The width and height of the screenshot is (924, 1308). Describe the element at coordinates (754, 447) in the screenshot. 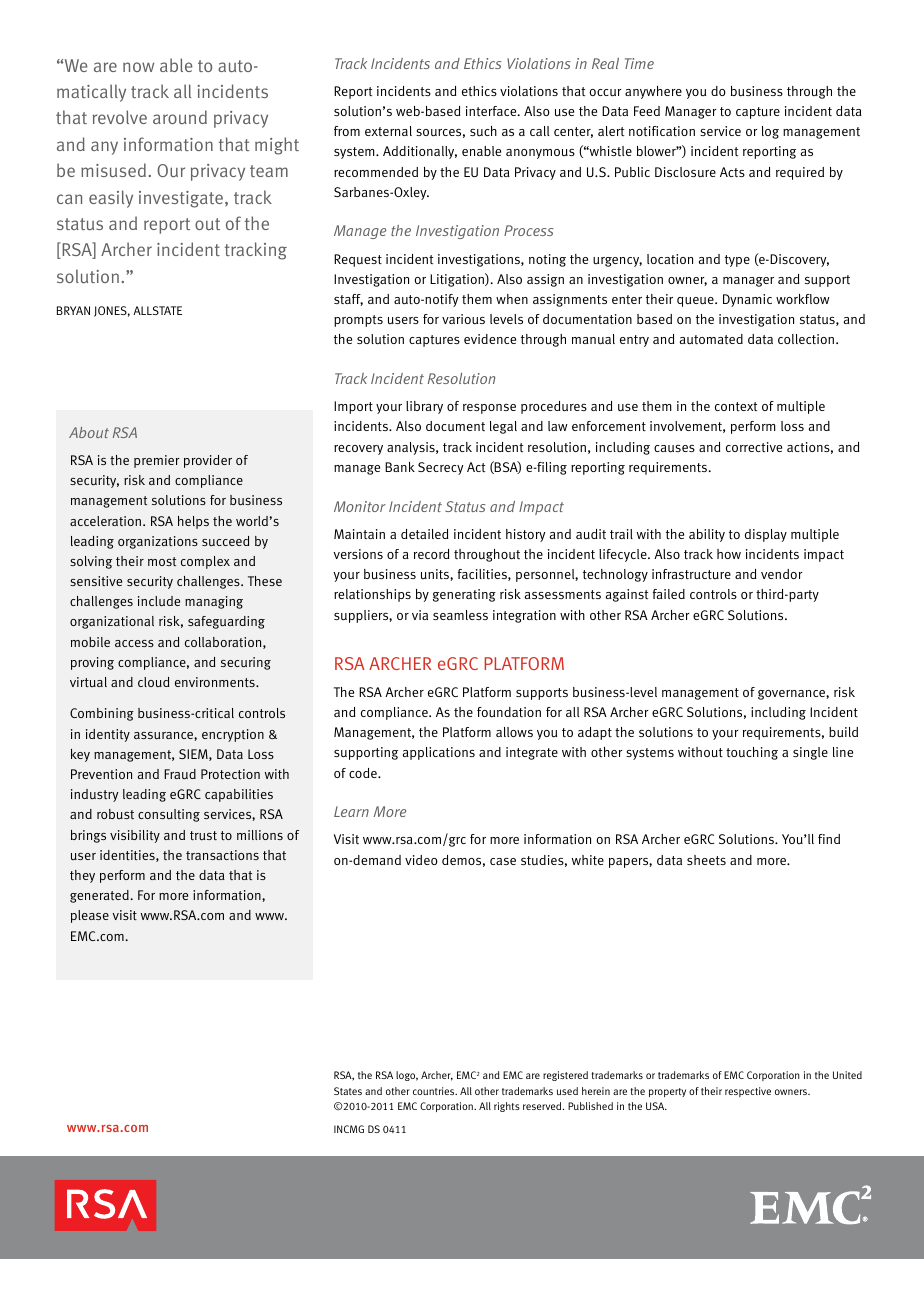

I see `corrective` at that location.
